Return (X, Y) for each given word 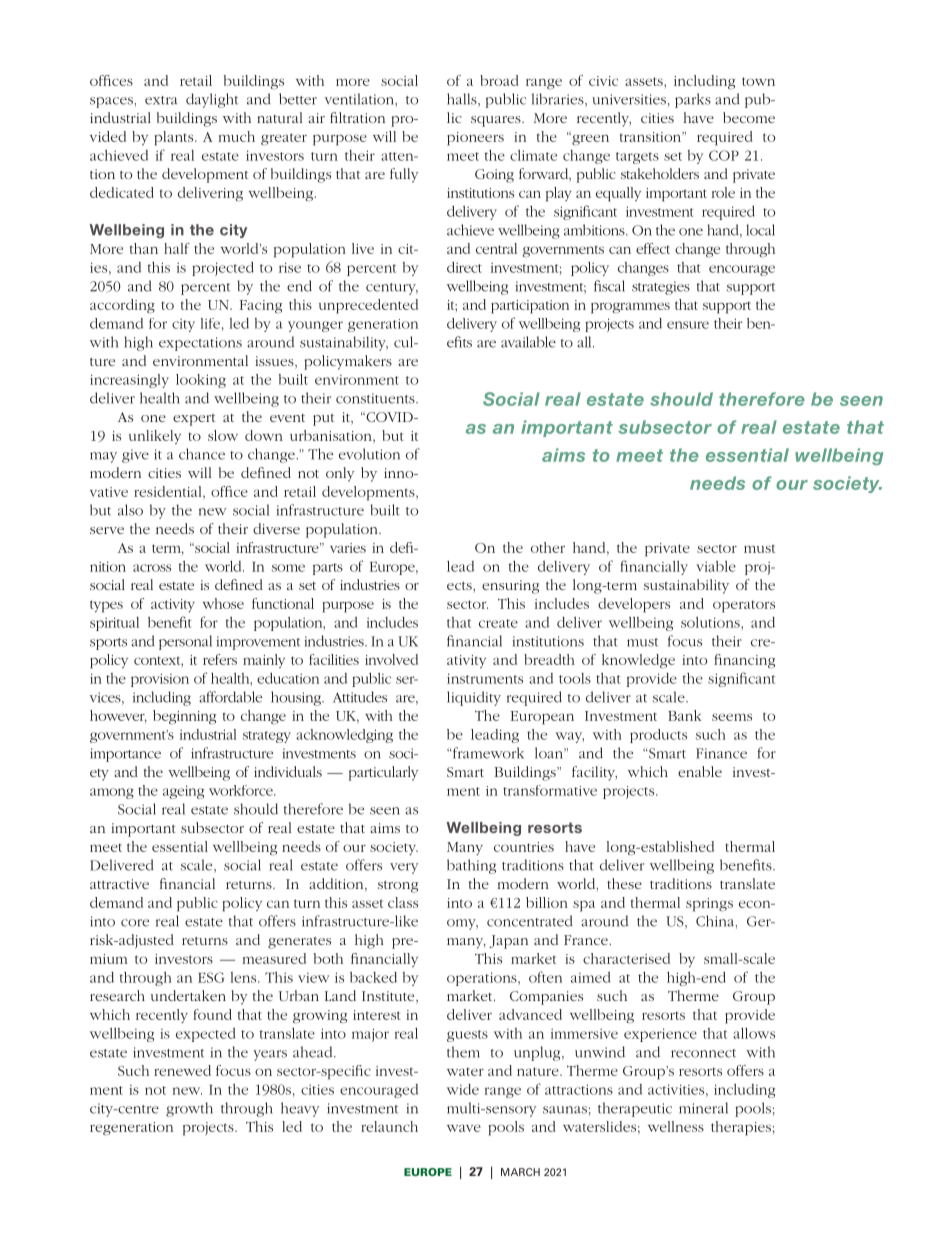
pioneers (475, 139)
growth (189, 1109)
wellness (676, 1126)
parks (693, 100)
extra (161, 100)
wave (464, 1128)
